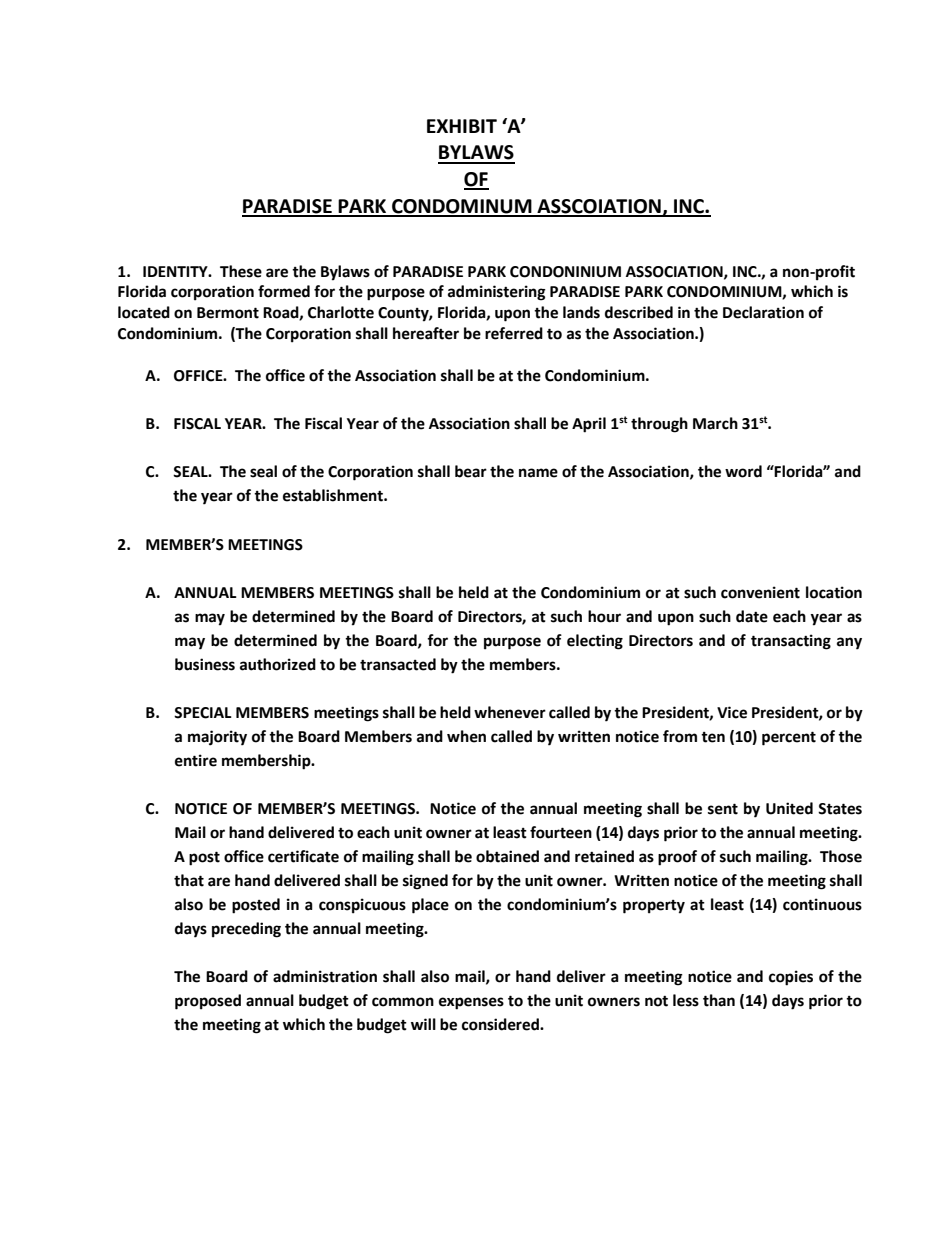 The width and height of the document is (952, 1233). I want to click on transacting, so click(791, 642).
